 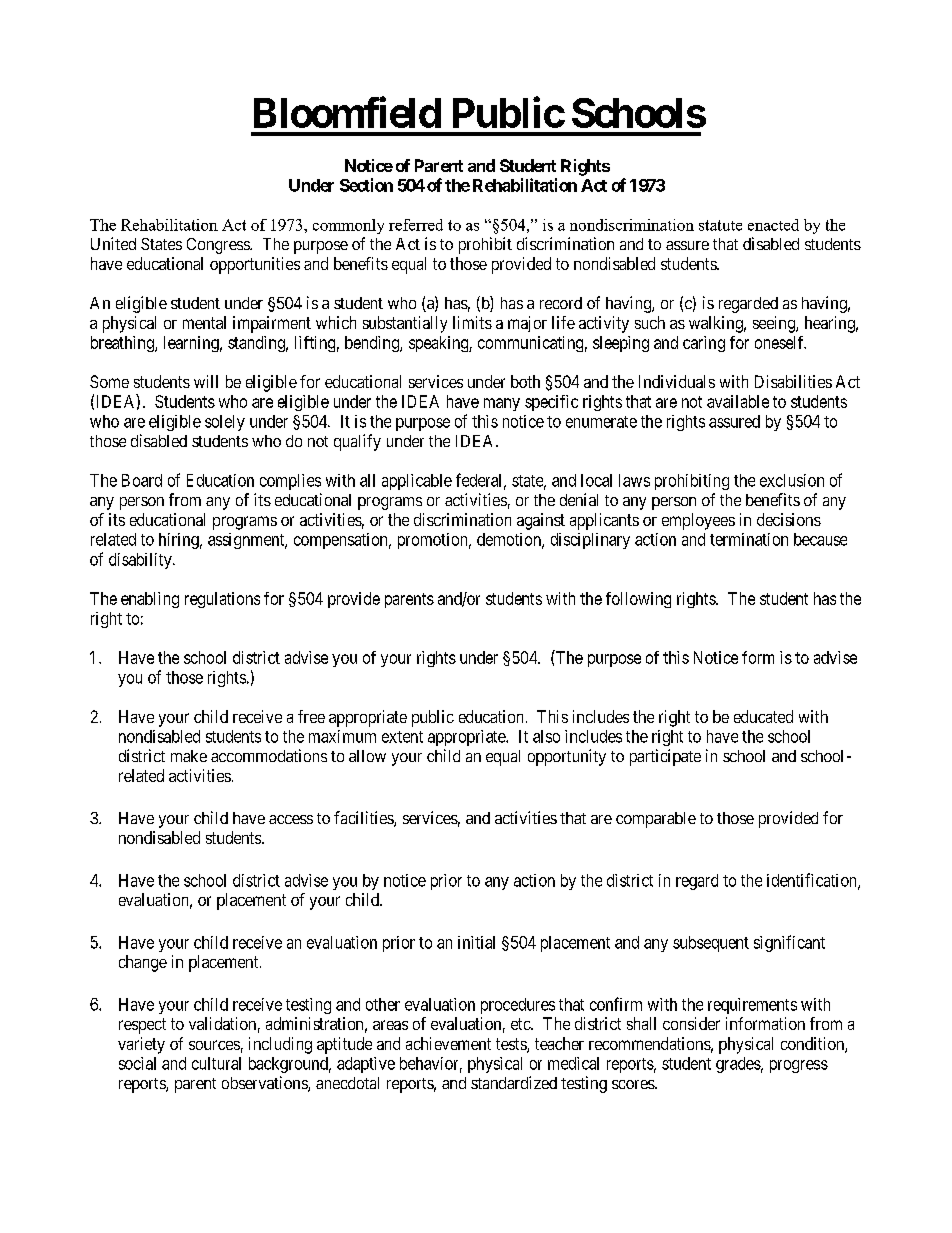 I want to click on termination, so click(x=749, y=539).
